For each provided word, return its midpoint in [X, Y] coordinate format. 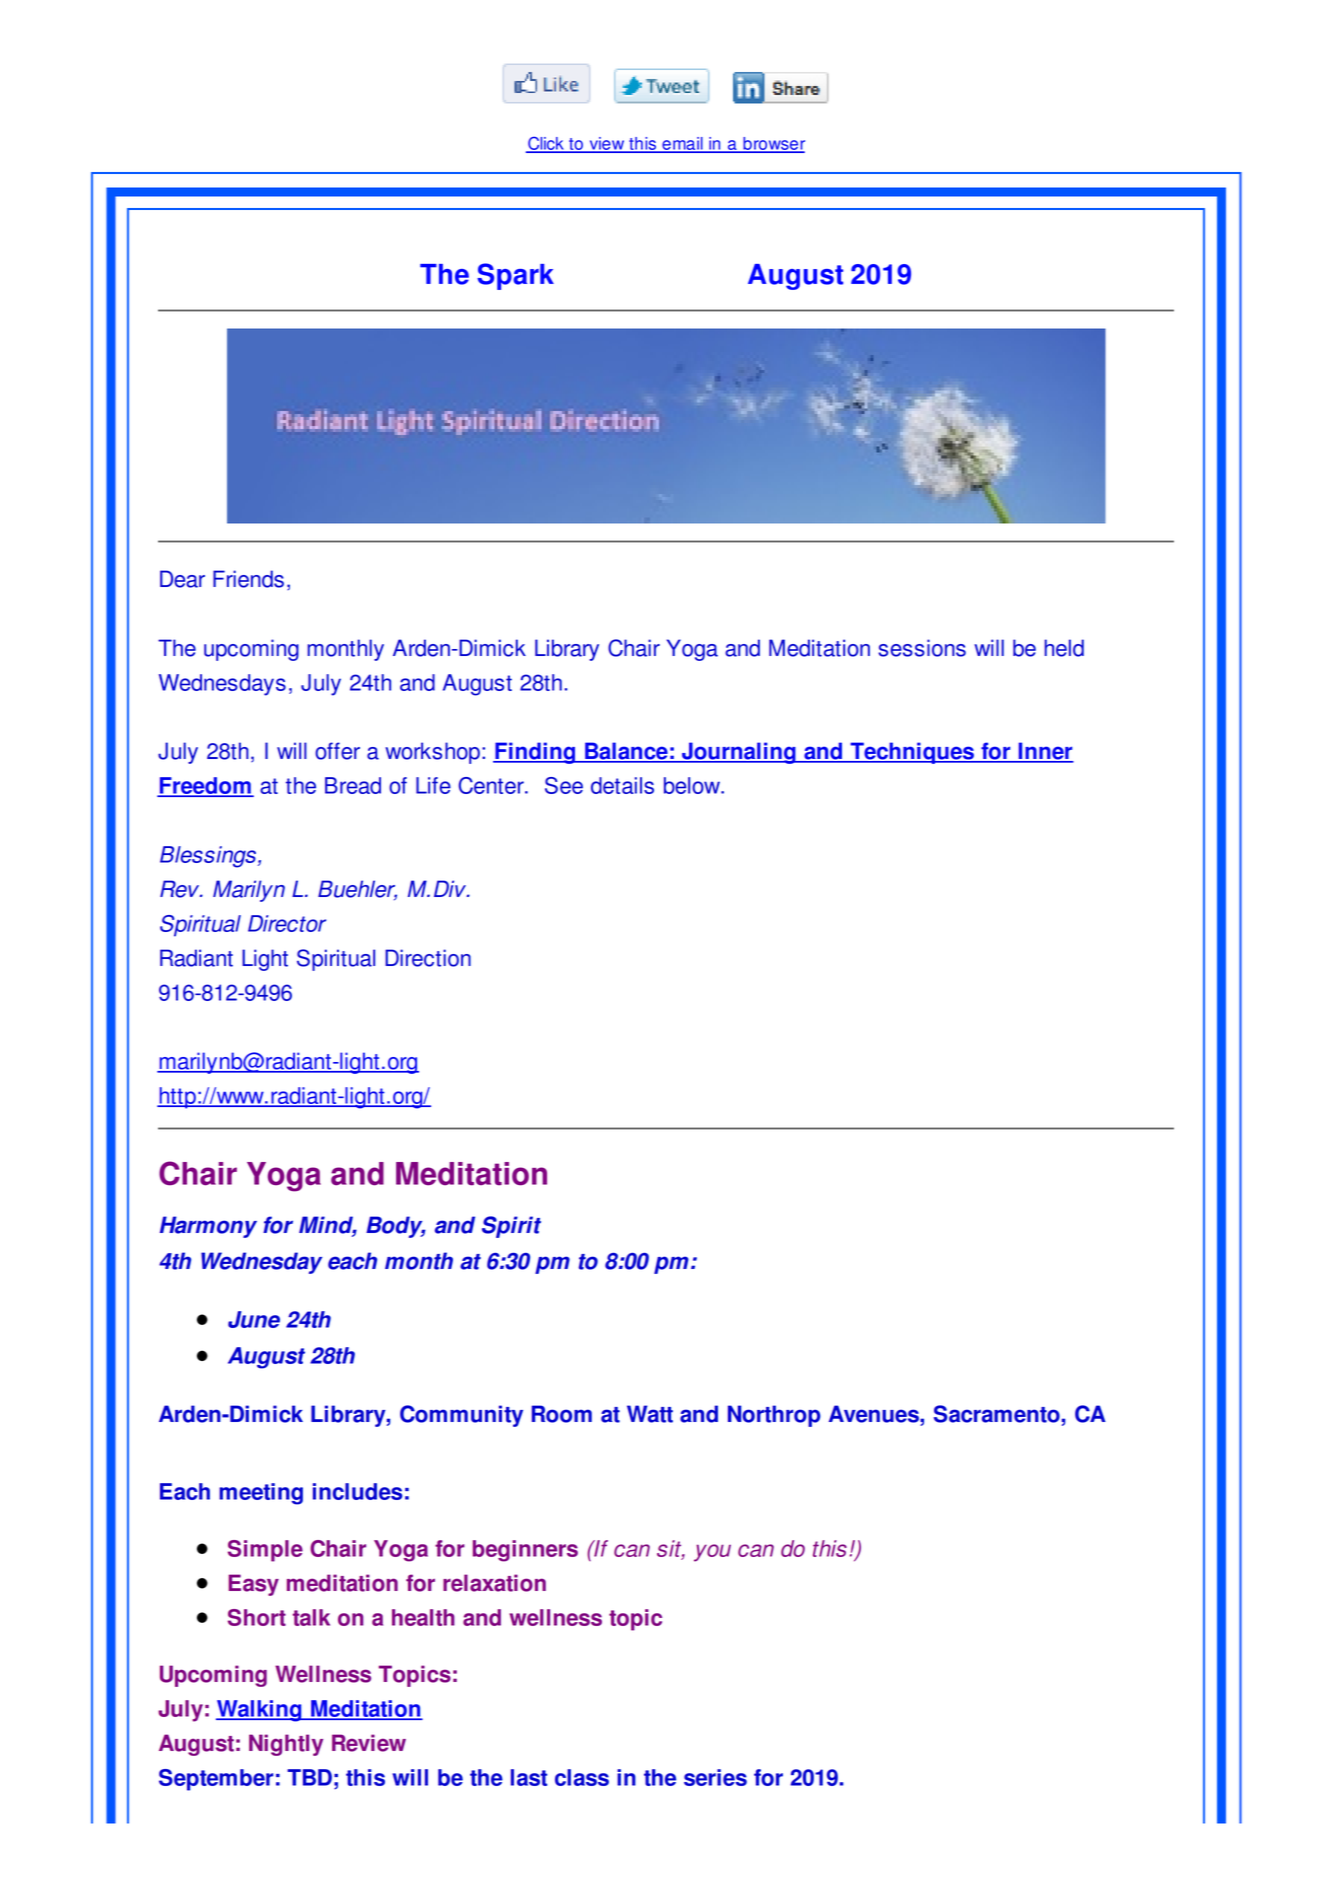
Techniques [912, 753]
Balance [626, 752]
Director [287, 923]
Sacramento [997, 1414]
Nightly [286, 1745]
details [622, 785]
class [582, 1777]
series [715, 1777]
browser [773, 144]
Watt [650, 1414]
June [254, 1319]
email [682, 144]
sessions [922, 648]
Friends [248, 579]
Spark [515, 276]
